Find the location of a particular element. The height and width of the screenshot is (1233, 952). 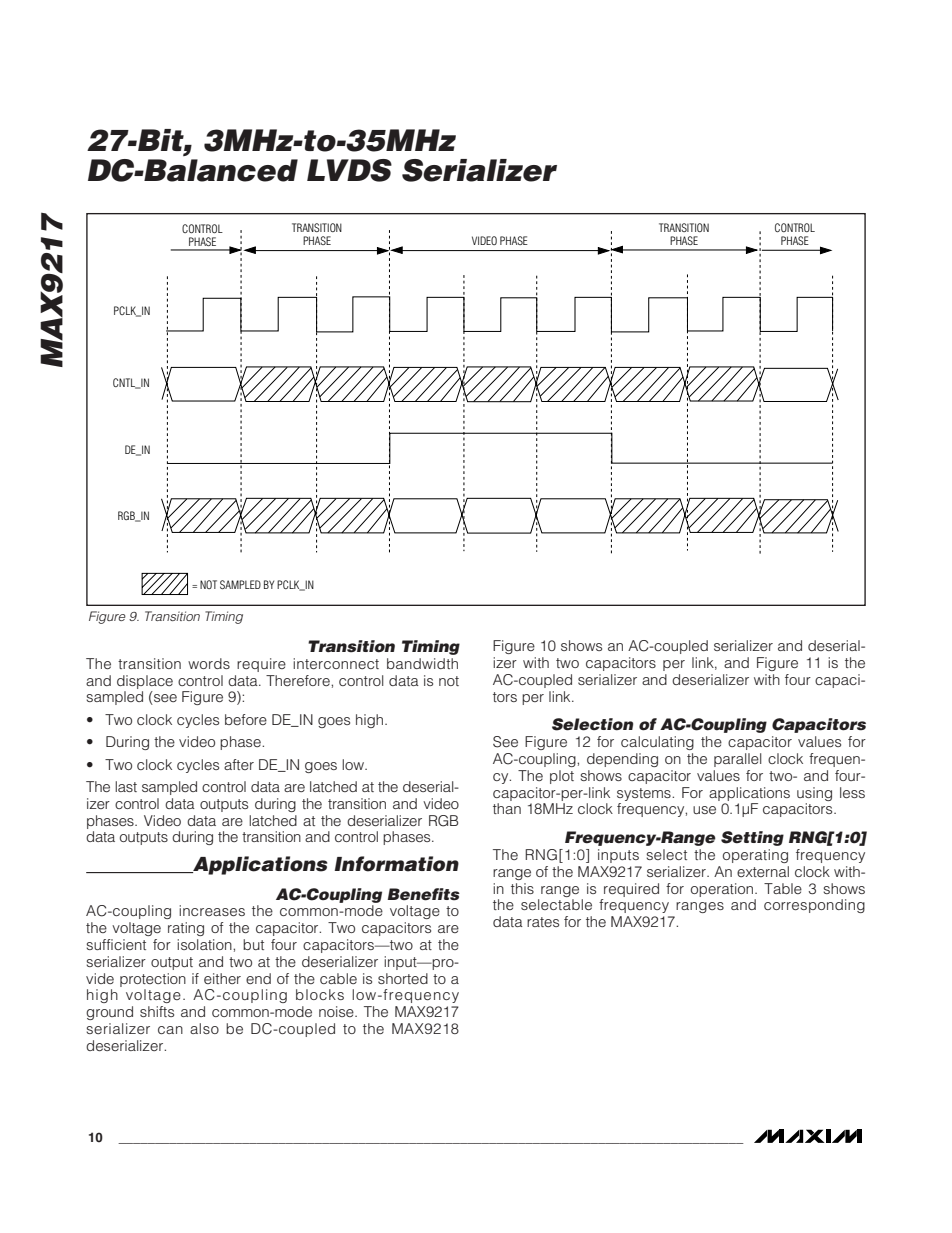

than is located at coordinates (507, 808).
